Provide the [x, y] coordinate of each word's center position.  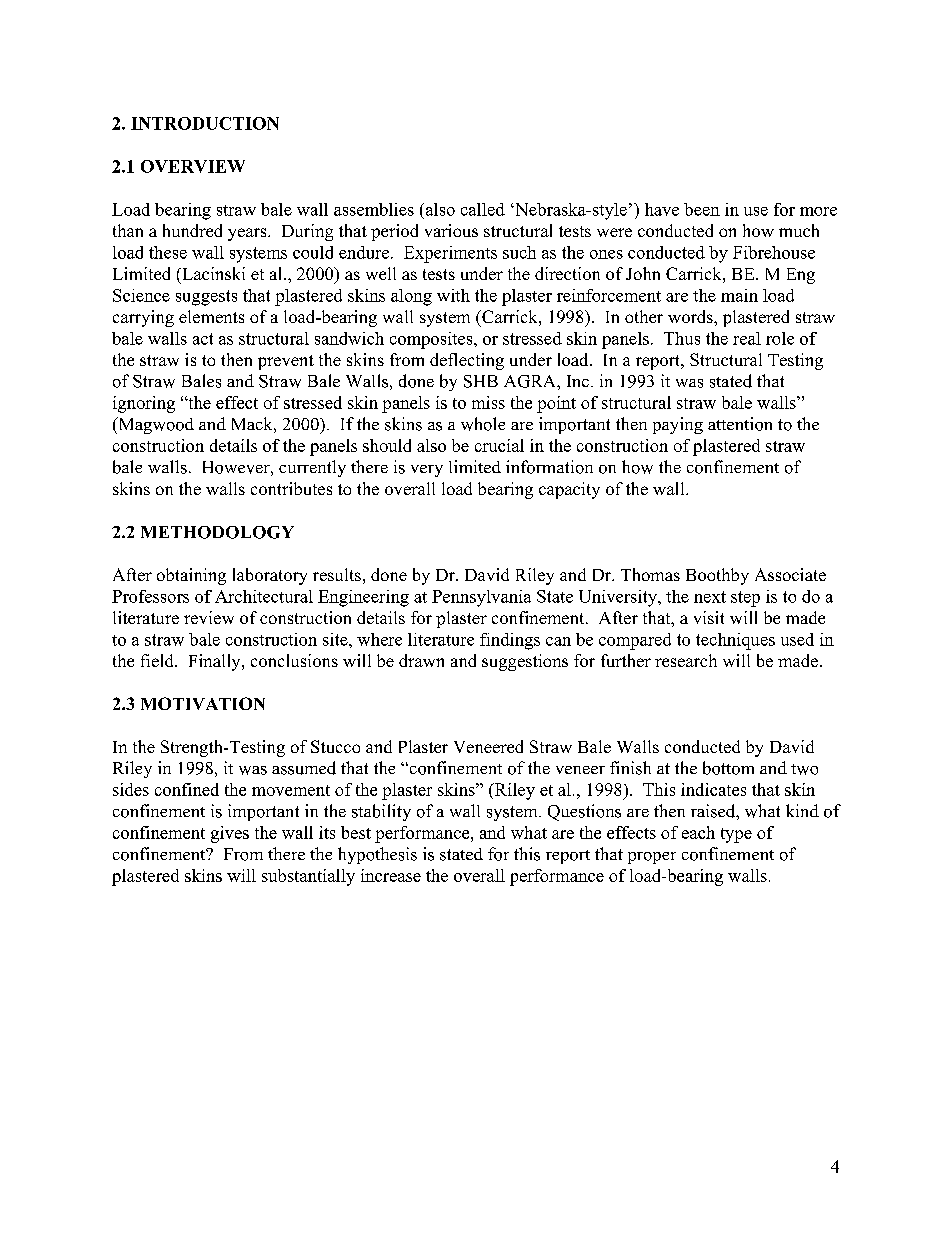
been [702, 209]
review [209, 617]
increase [391, 875]
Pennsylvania [481, 598]
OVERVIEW [193, 166]
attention [740, 424]
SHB [481, 381]
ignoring [144, 404]
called [483, 209]
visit [709, 617]
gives [230, 834]
